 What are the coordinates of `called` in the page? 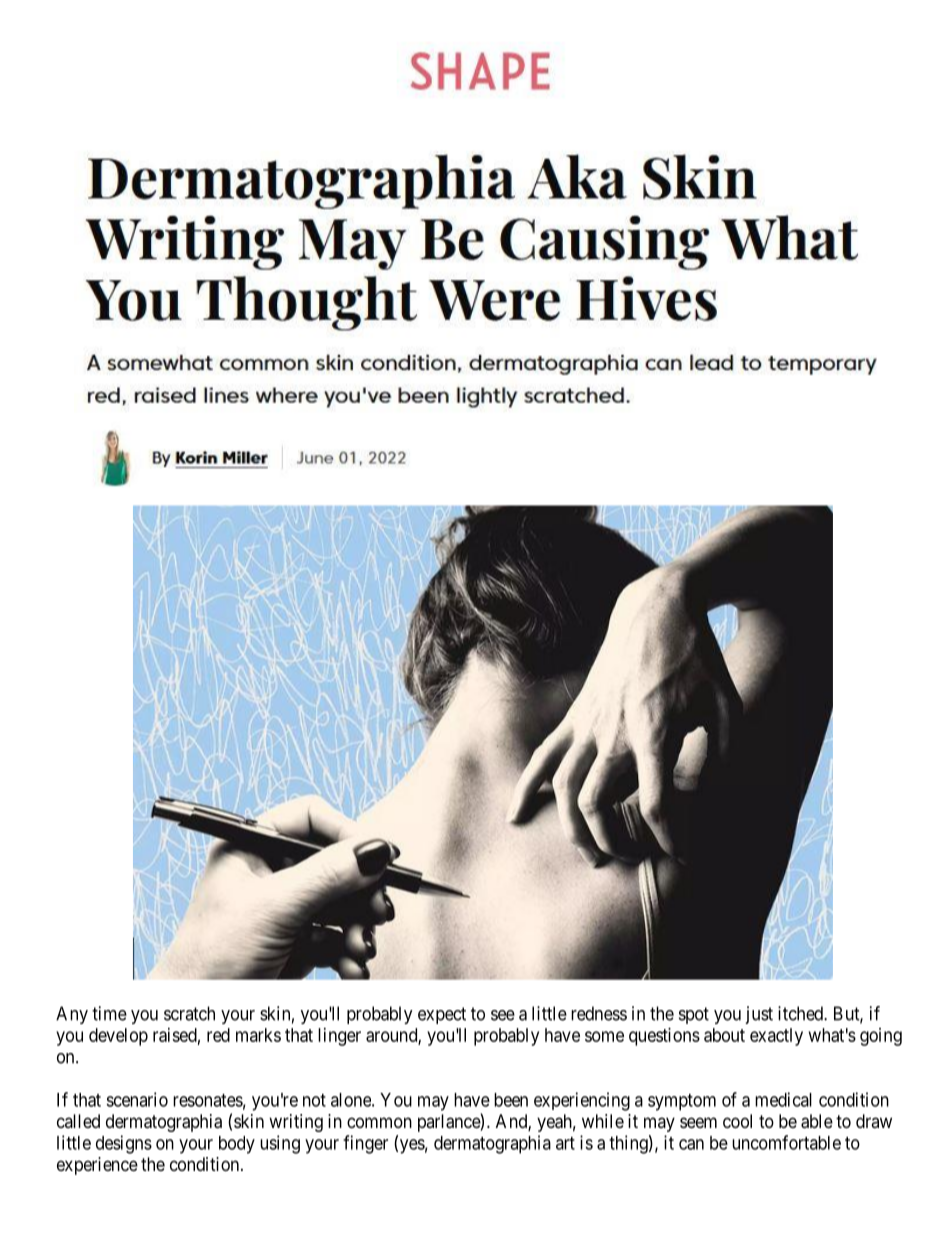 It's located at (78, 1121).
